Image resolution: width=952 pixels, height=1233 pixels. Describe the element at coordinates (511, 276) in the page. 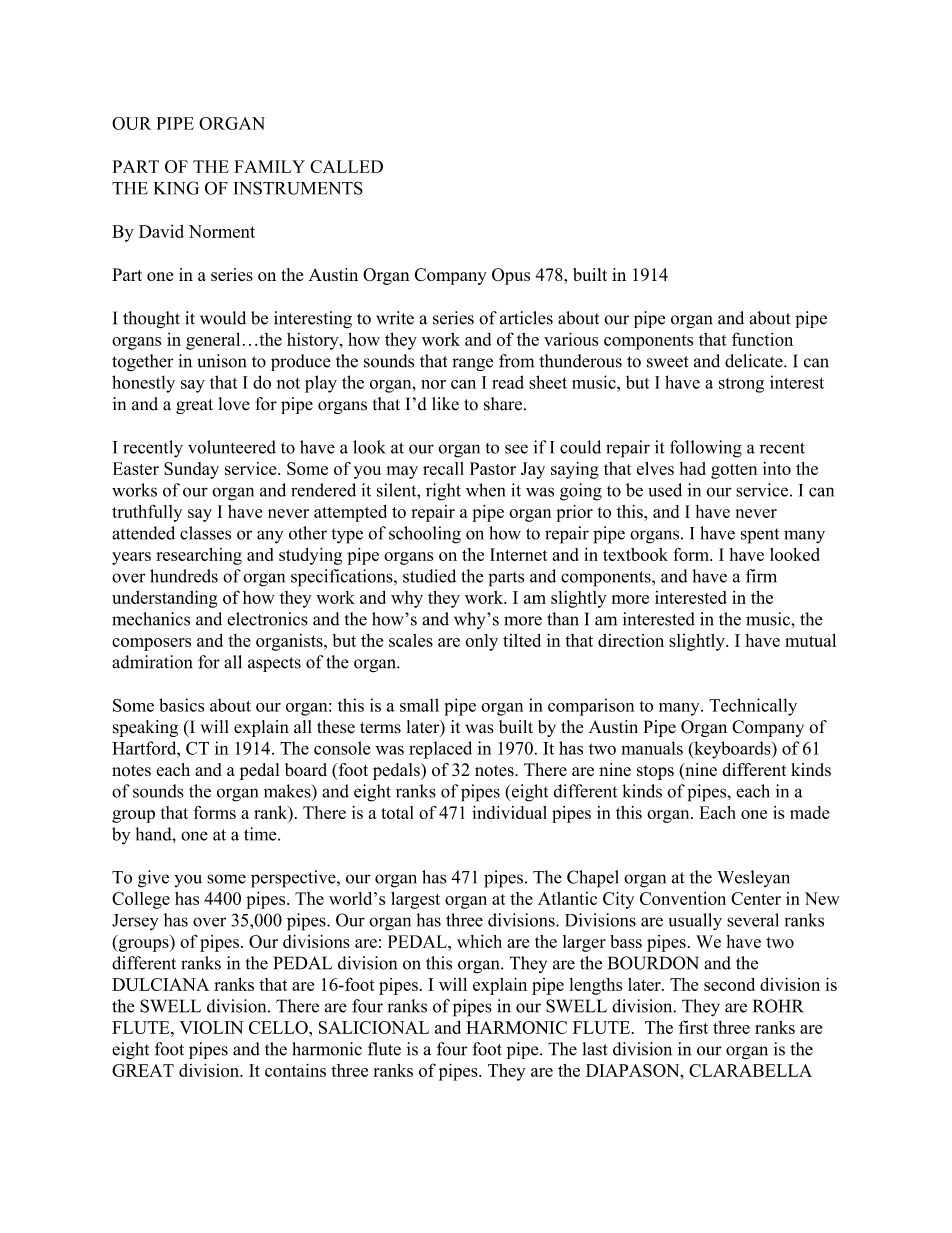

I see `Opus` at that location.
